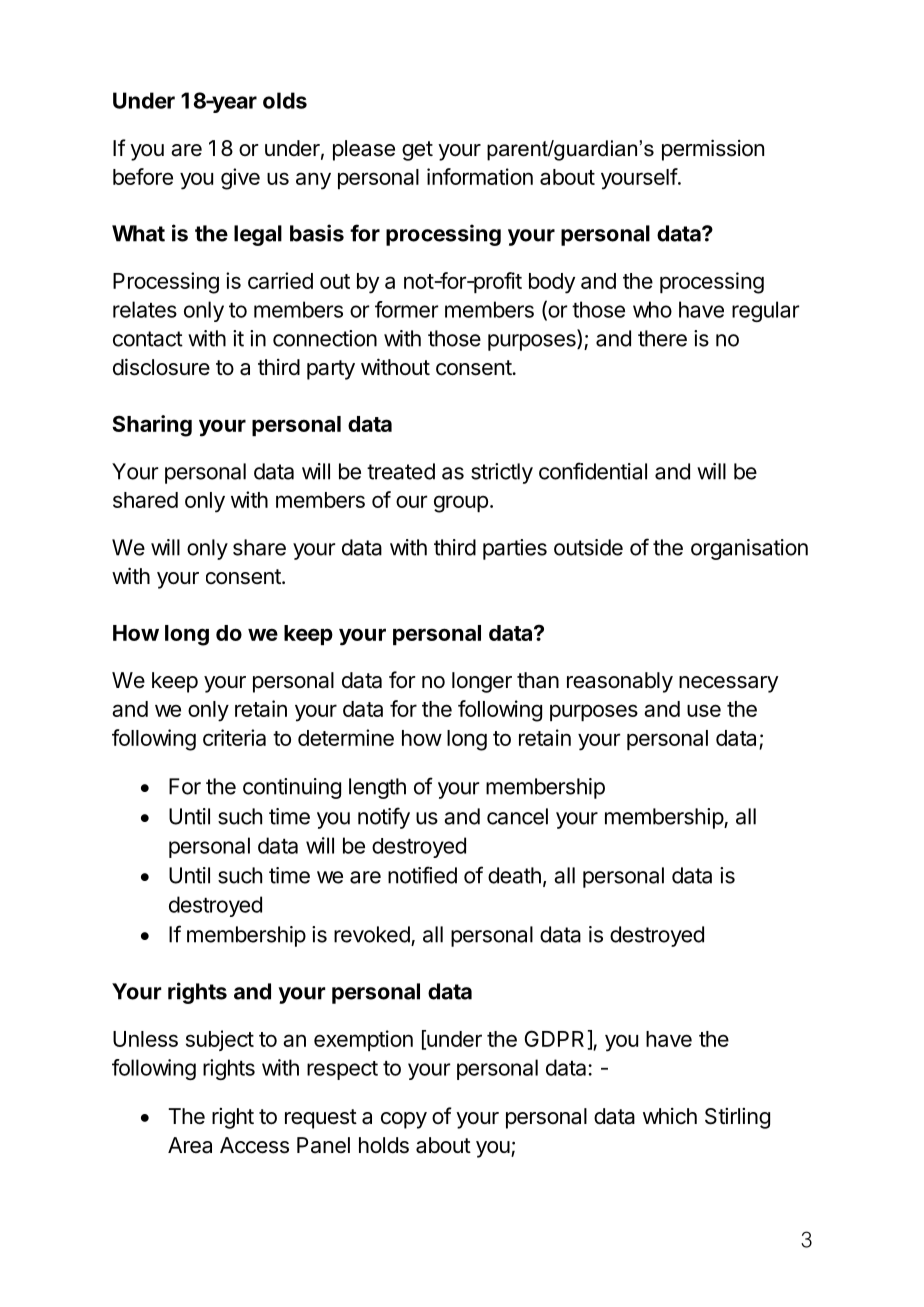 The width and height of the document is (924, 1307). I want to click on necessary, so click(729, 684).
